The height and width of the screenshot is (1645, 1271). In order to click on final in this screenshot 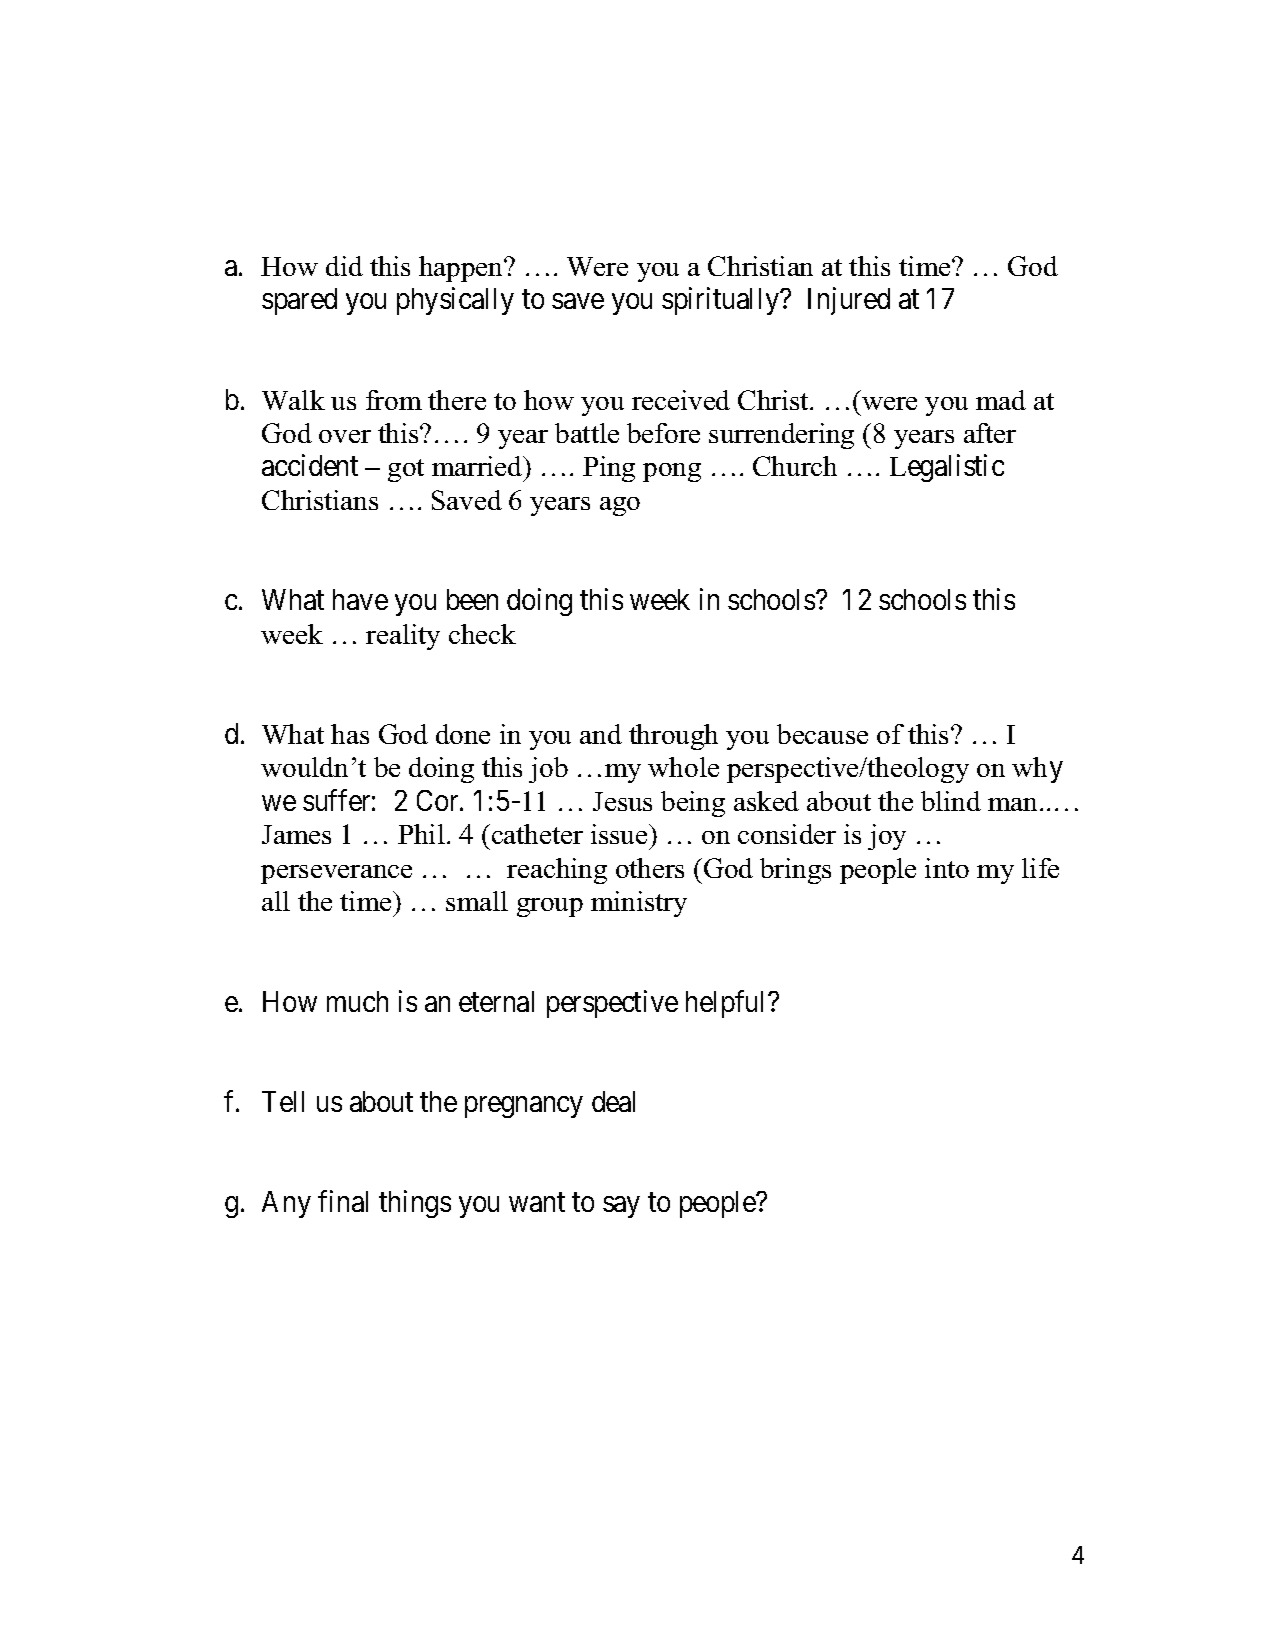, I will do `click(343, 1201)`.
